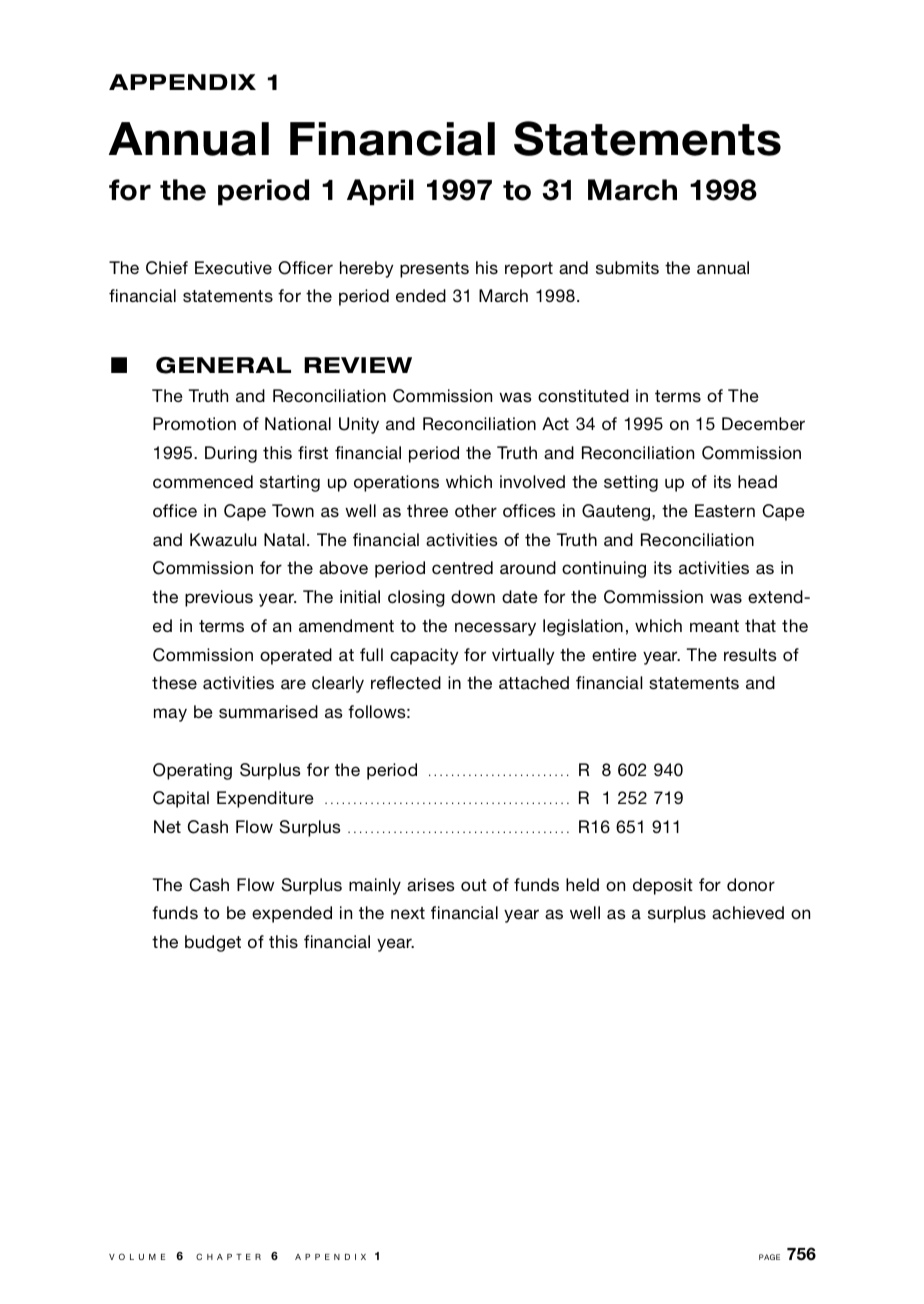 This document has height=1304, width=924. I want to click on Operating, so click(192, 771).
